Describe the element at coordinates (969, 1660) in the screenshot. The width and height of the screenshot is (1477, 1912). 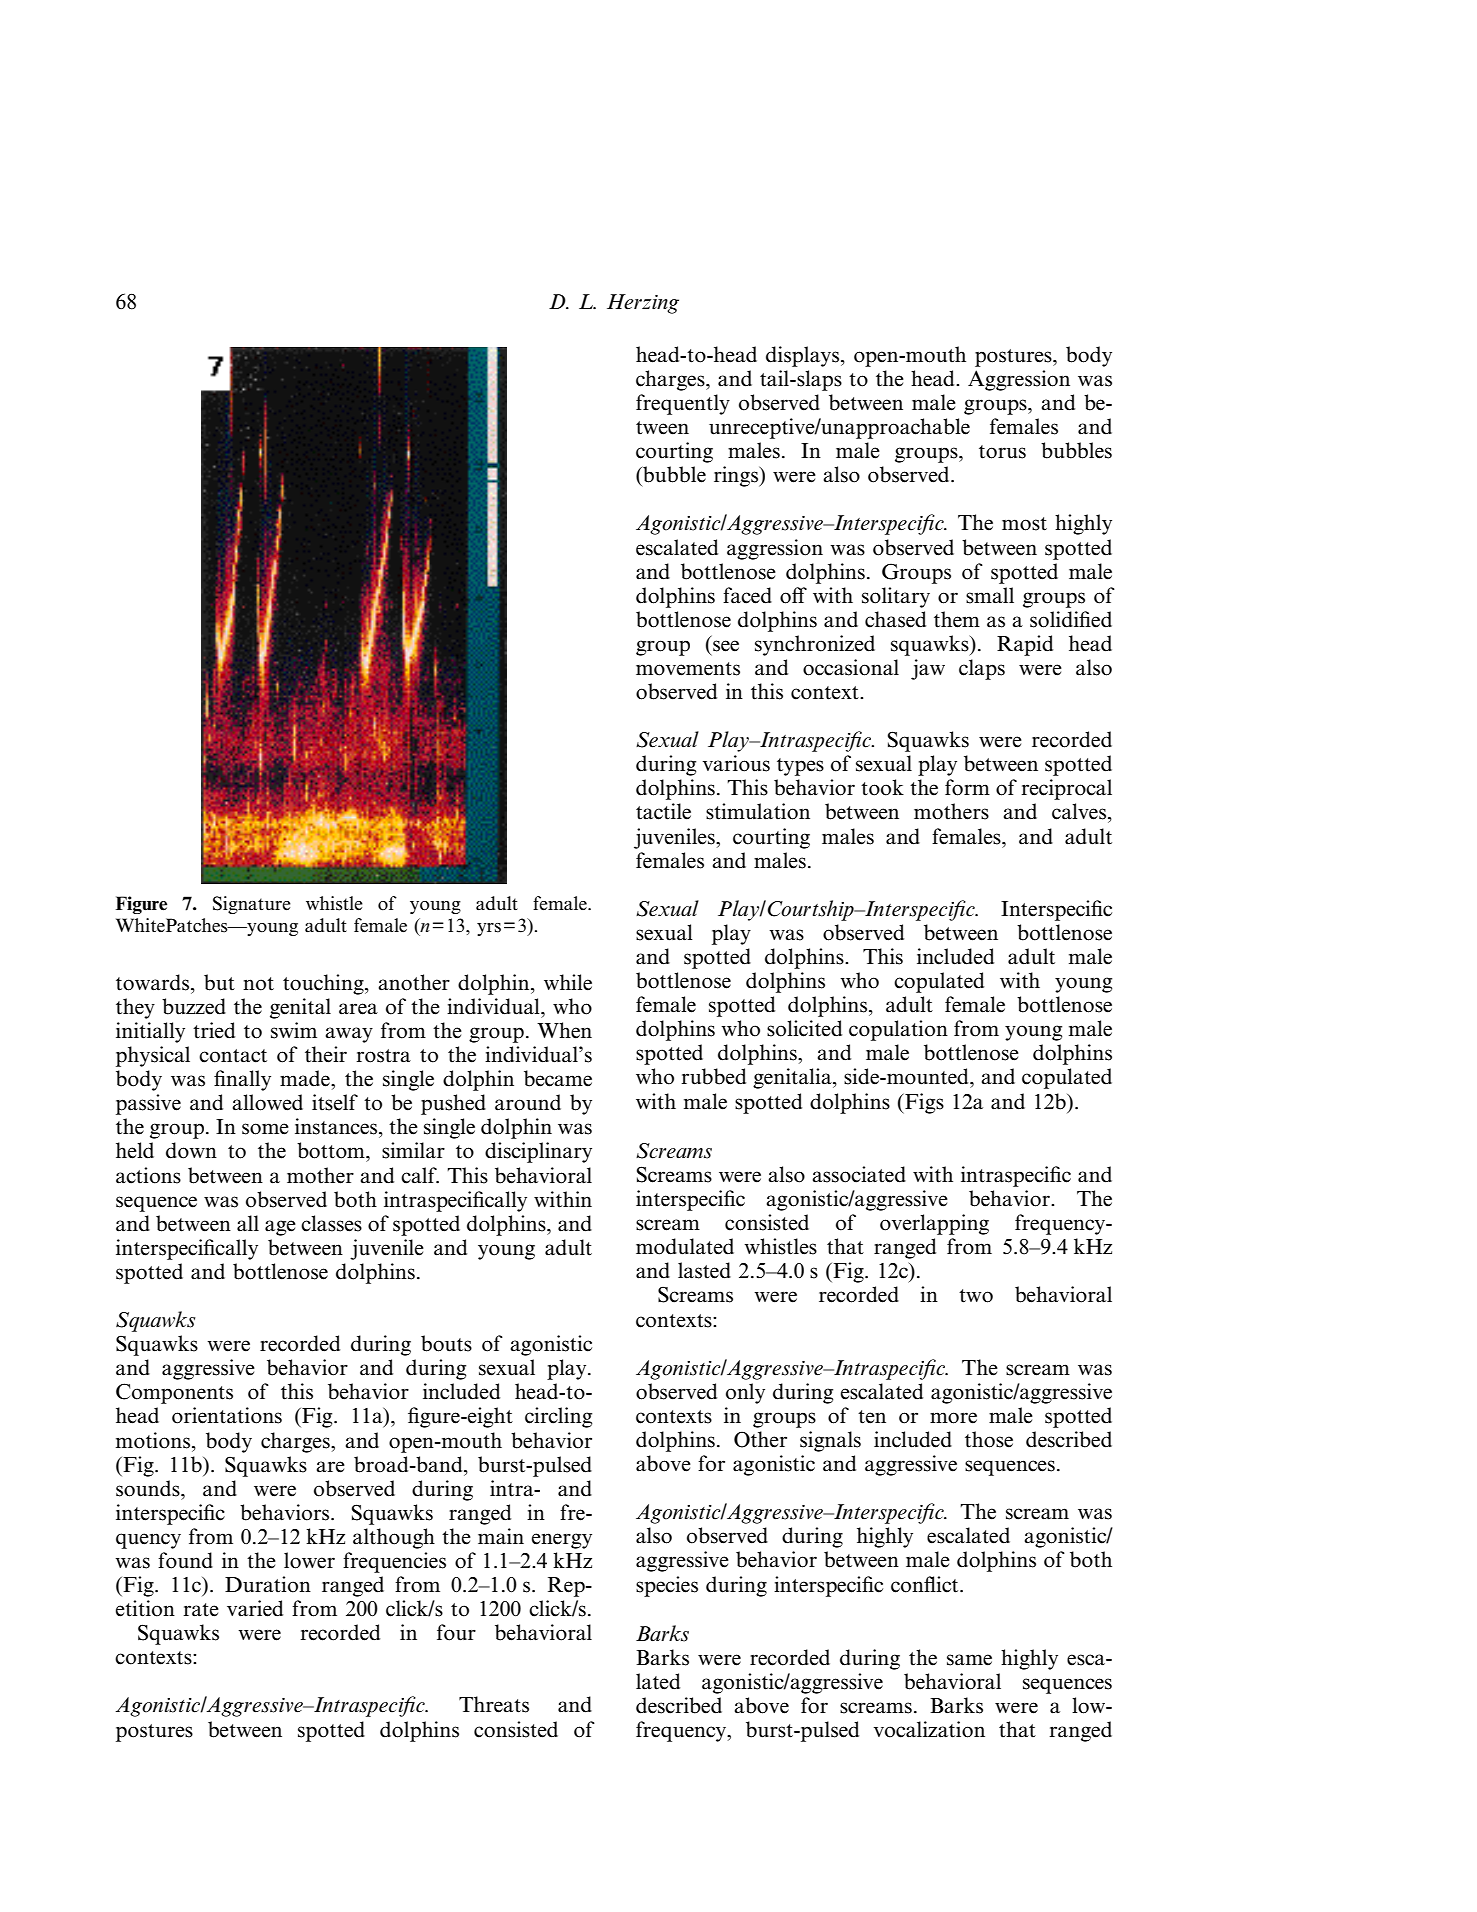
I see `same` at that location.
